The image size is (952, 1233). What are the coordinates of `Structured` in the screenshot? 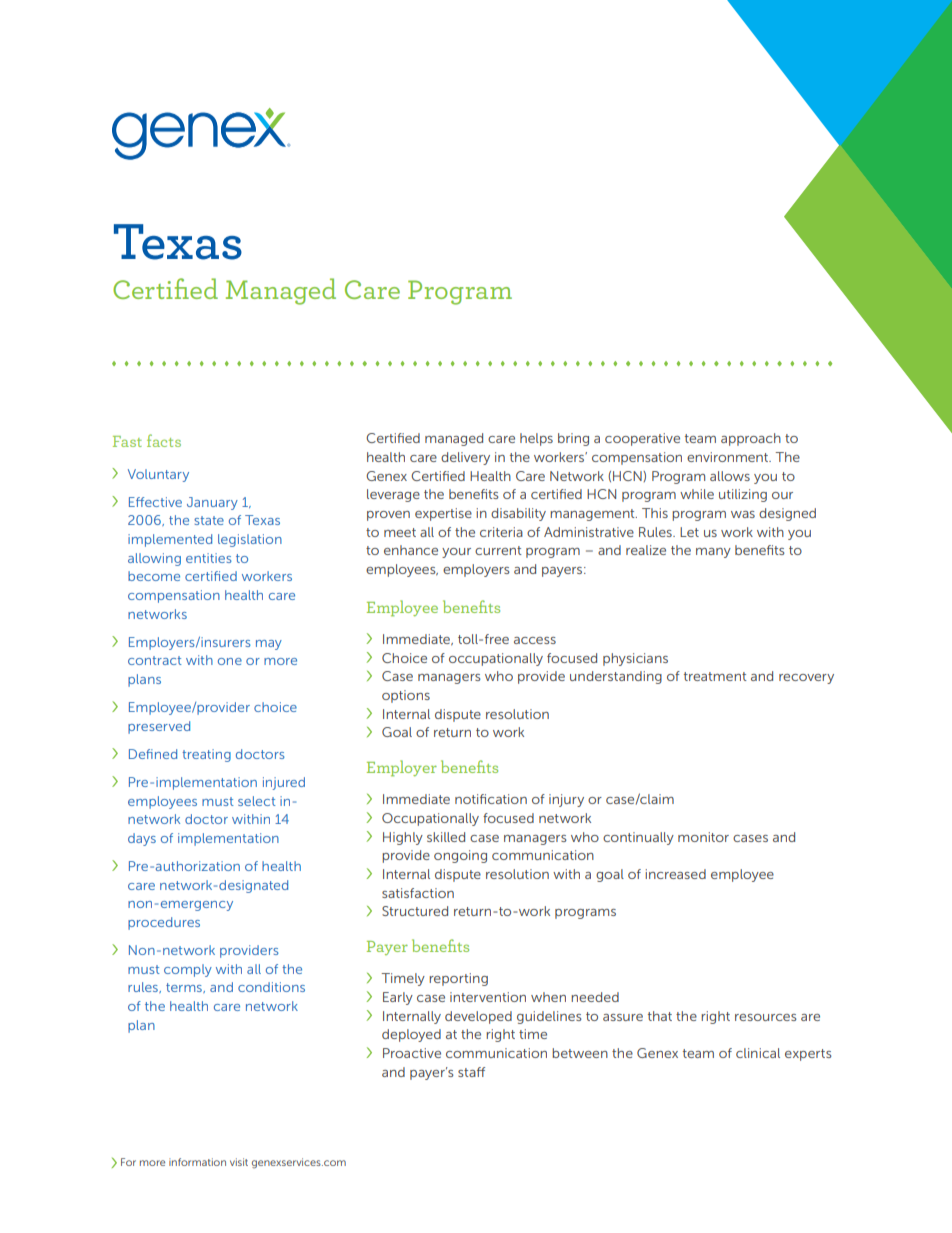 It's located at (415, 911).
